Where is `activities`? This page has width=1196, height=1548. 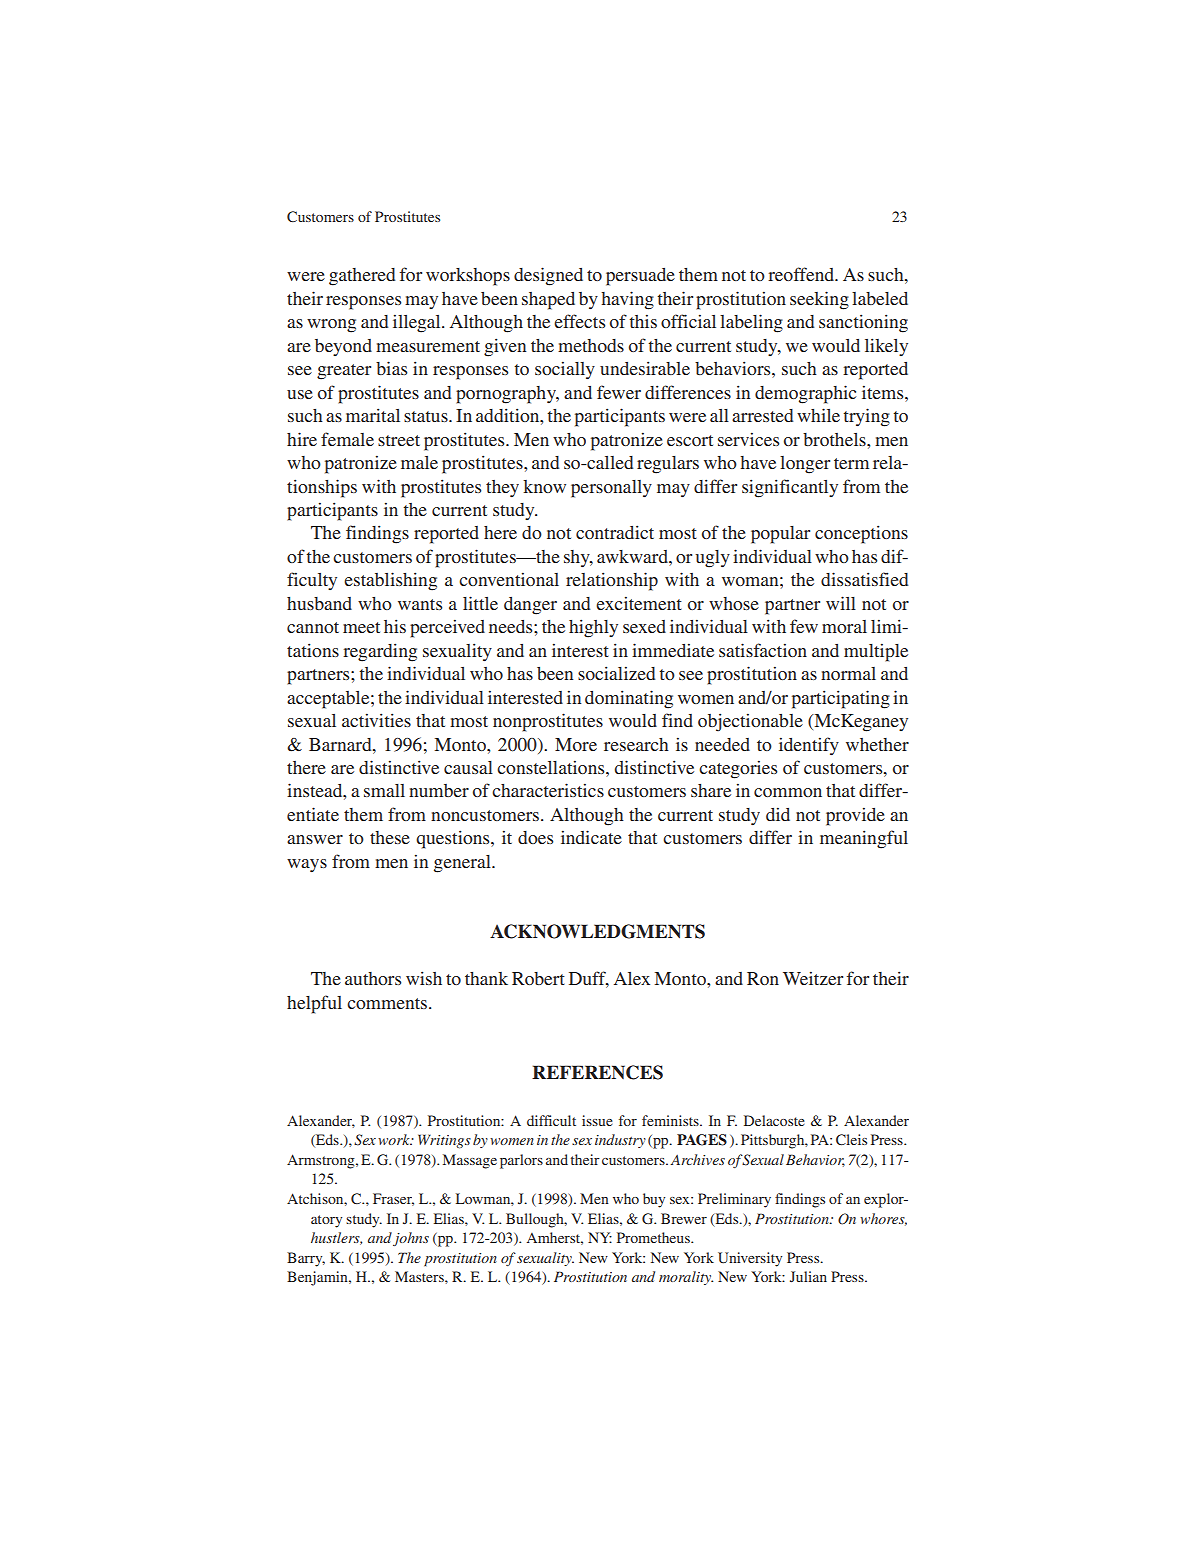
activities is located at coordinates (376, 720).
